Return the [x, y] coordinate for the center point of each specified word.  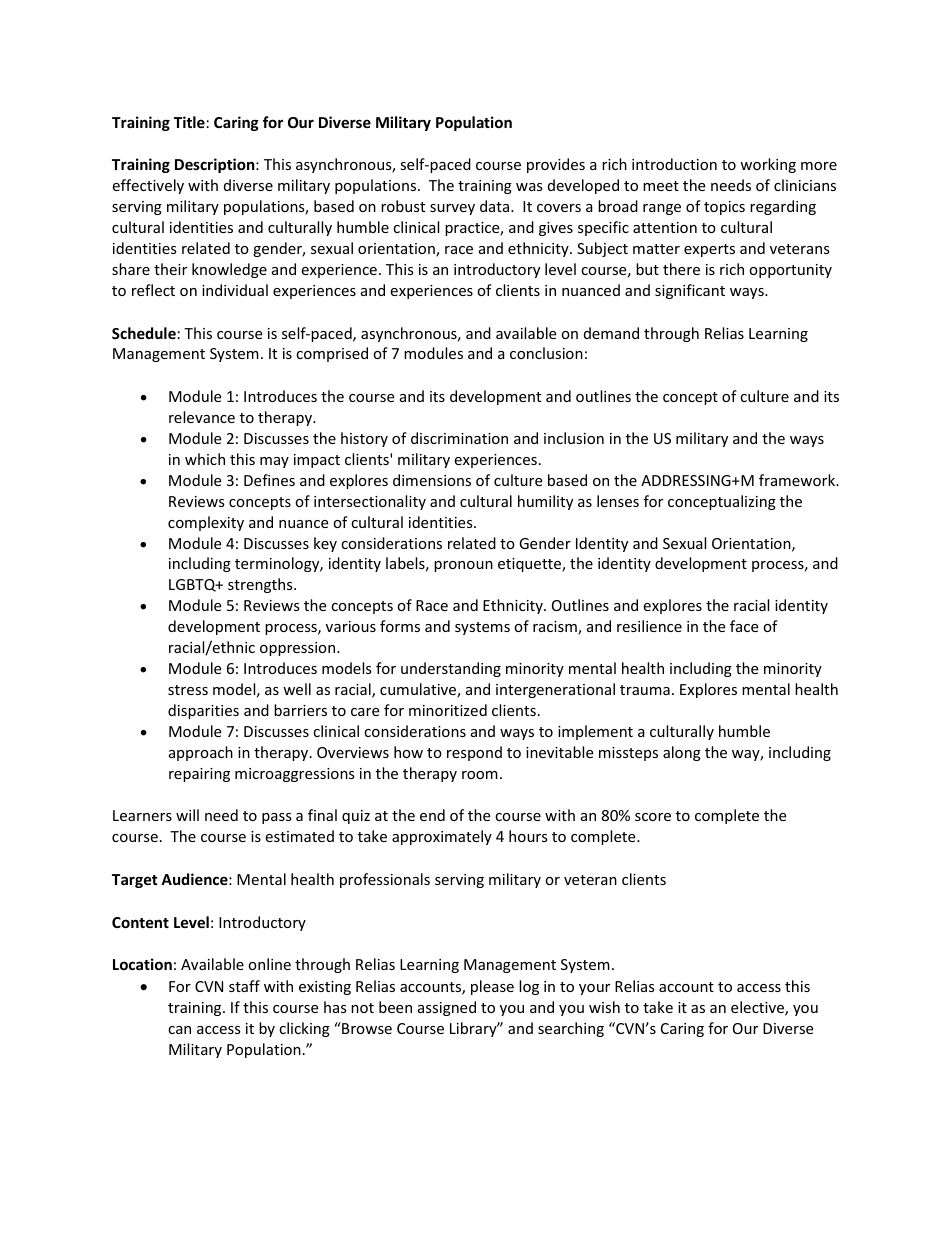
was [529, 187]
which [205, 459]
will [187, 815]
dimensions [432, 480]
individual [235, 290]
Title [189, 122]
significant [690, 291]
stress [188, 690]
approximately [442, 837]
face [744, 626]
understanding [451, 669]
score [653, 817]
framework [798, 480]
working [768, 165]
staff [244, 986]
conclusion [546, 353]
